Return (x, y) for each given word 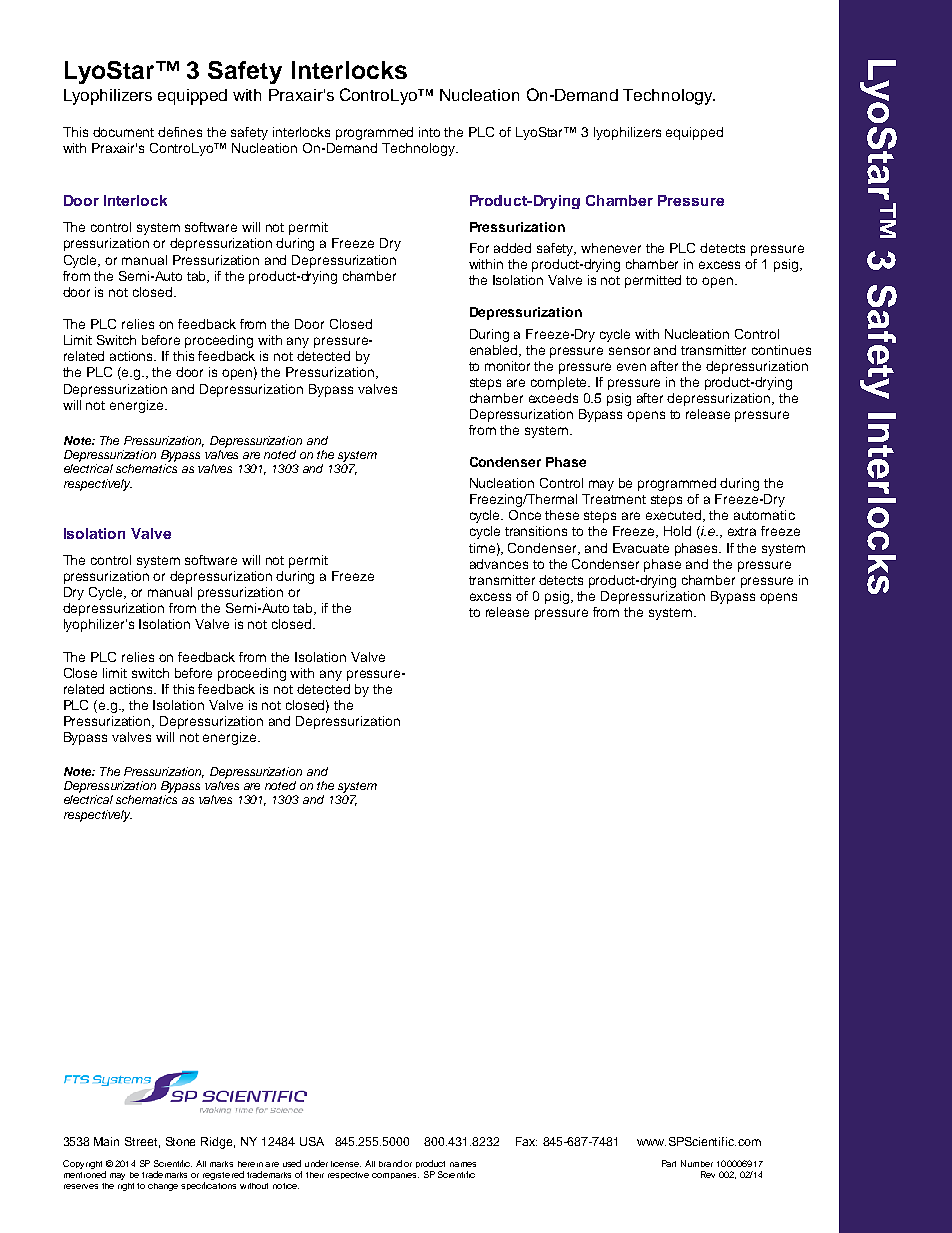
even (631, 367)
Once (525, 515)
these (562, 515)
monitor (507, 366)
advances (499, 564)
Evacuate (641, 548)
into (429, 132)
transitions (536, 531)
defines (180, 132)
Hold (677, 531)
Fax (526, 1141)
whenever (611, 248)
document (123, 132)
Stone (180, 1141)
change (163, 1187)
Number (697, 1163)
